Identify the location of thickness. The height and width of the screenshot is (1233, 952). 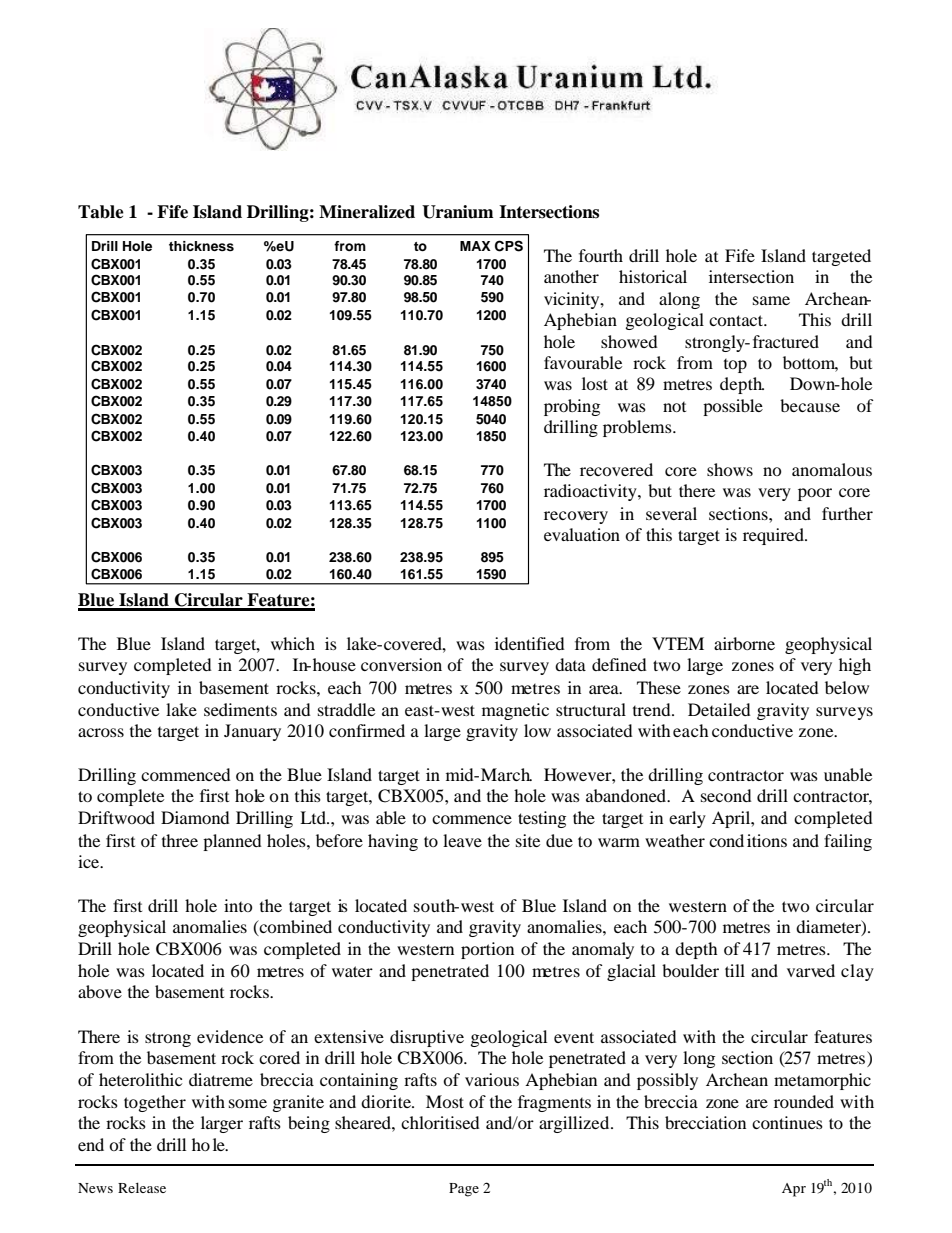
(201, 246).
